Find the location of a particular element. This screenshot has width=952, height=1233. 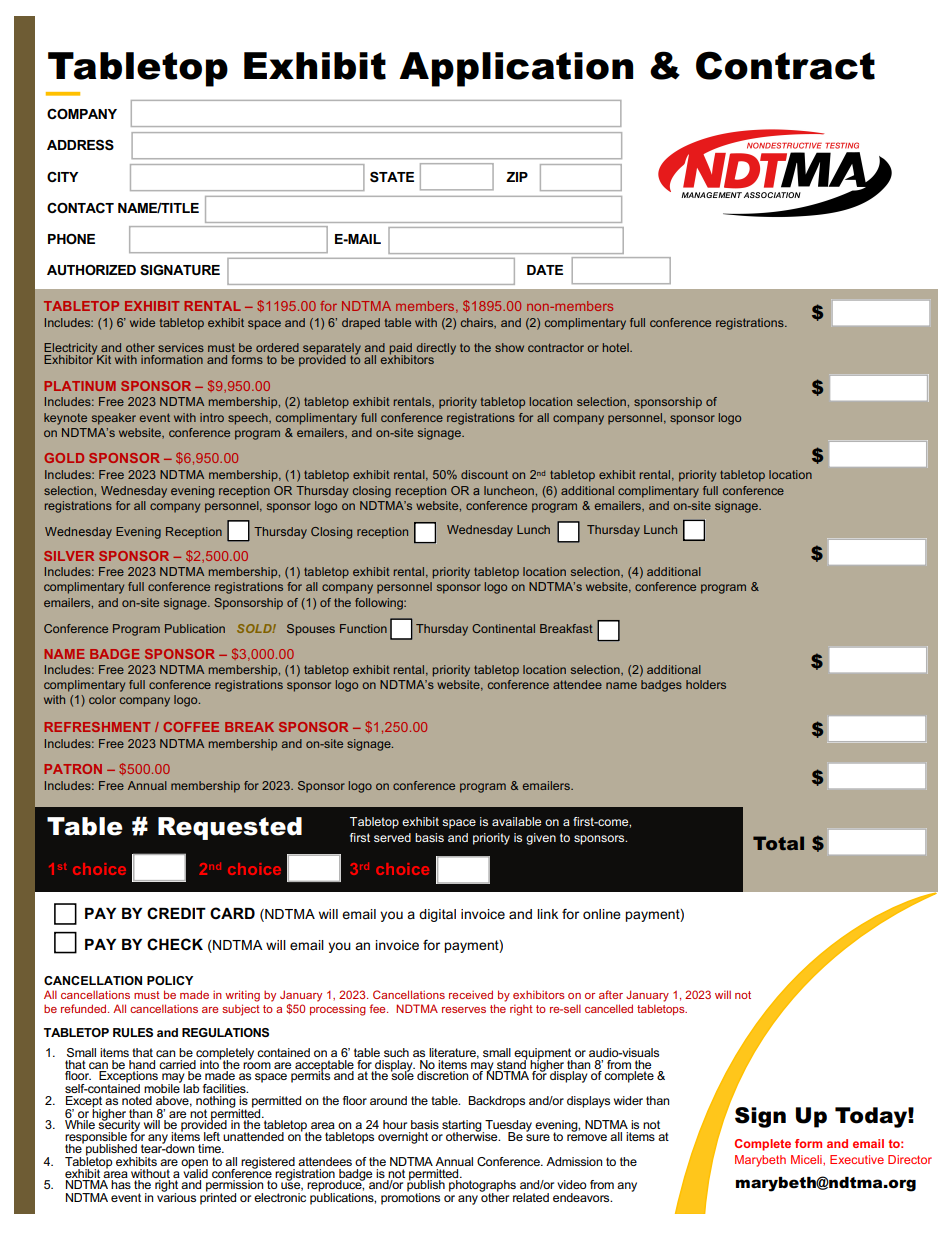

ZIP is located at coordinates (517, 177).
